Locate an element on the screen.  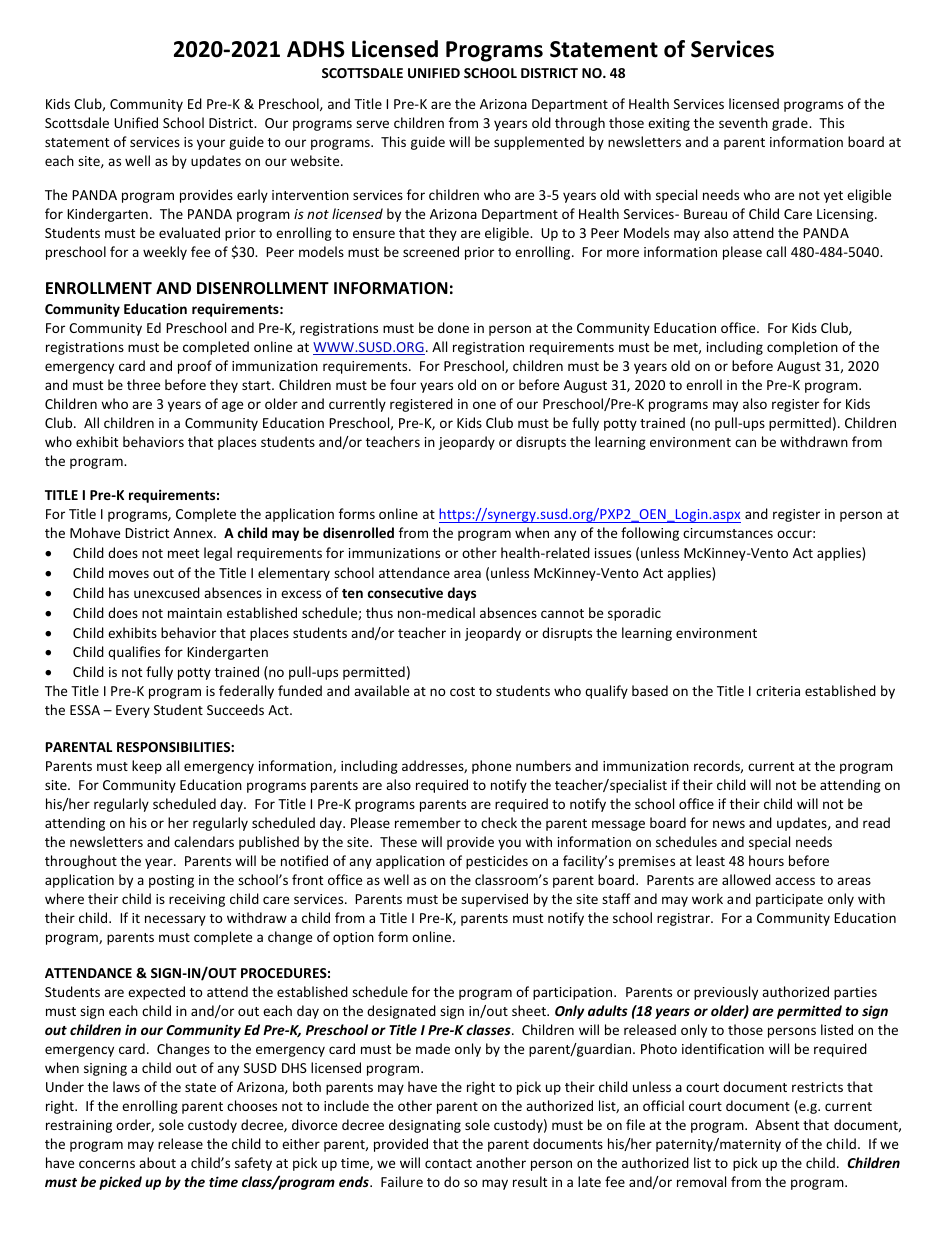
about is located at coordinates (157, 1162).
